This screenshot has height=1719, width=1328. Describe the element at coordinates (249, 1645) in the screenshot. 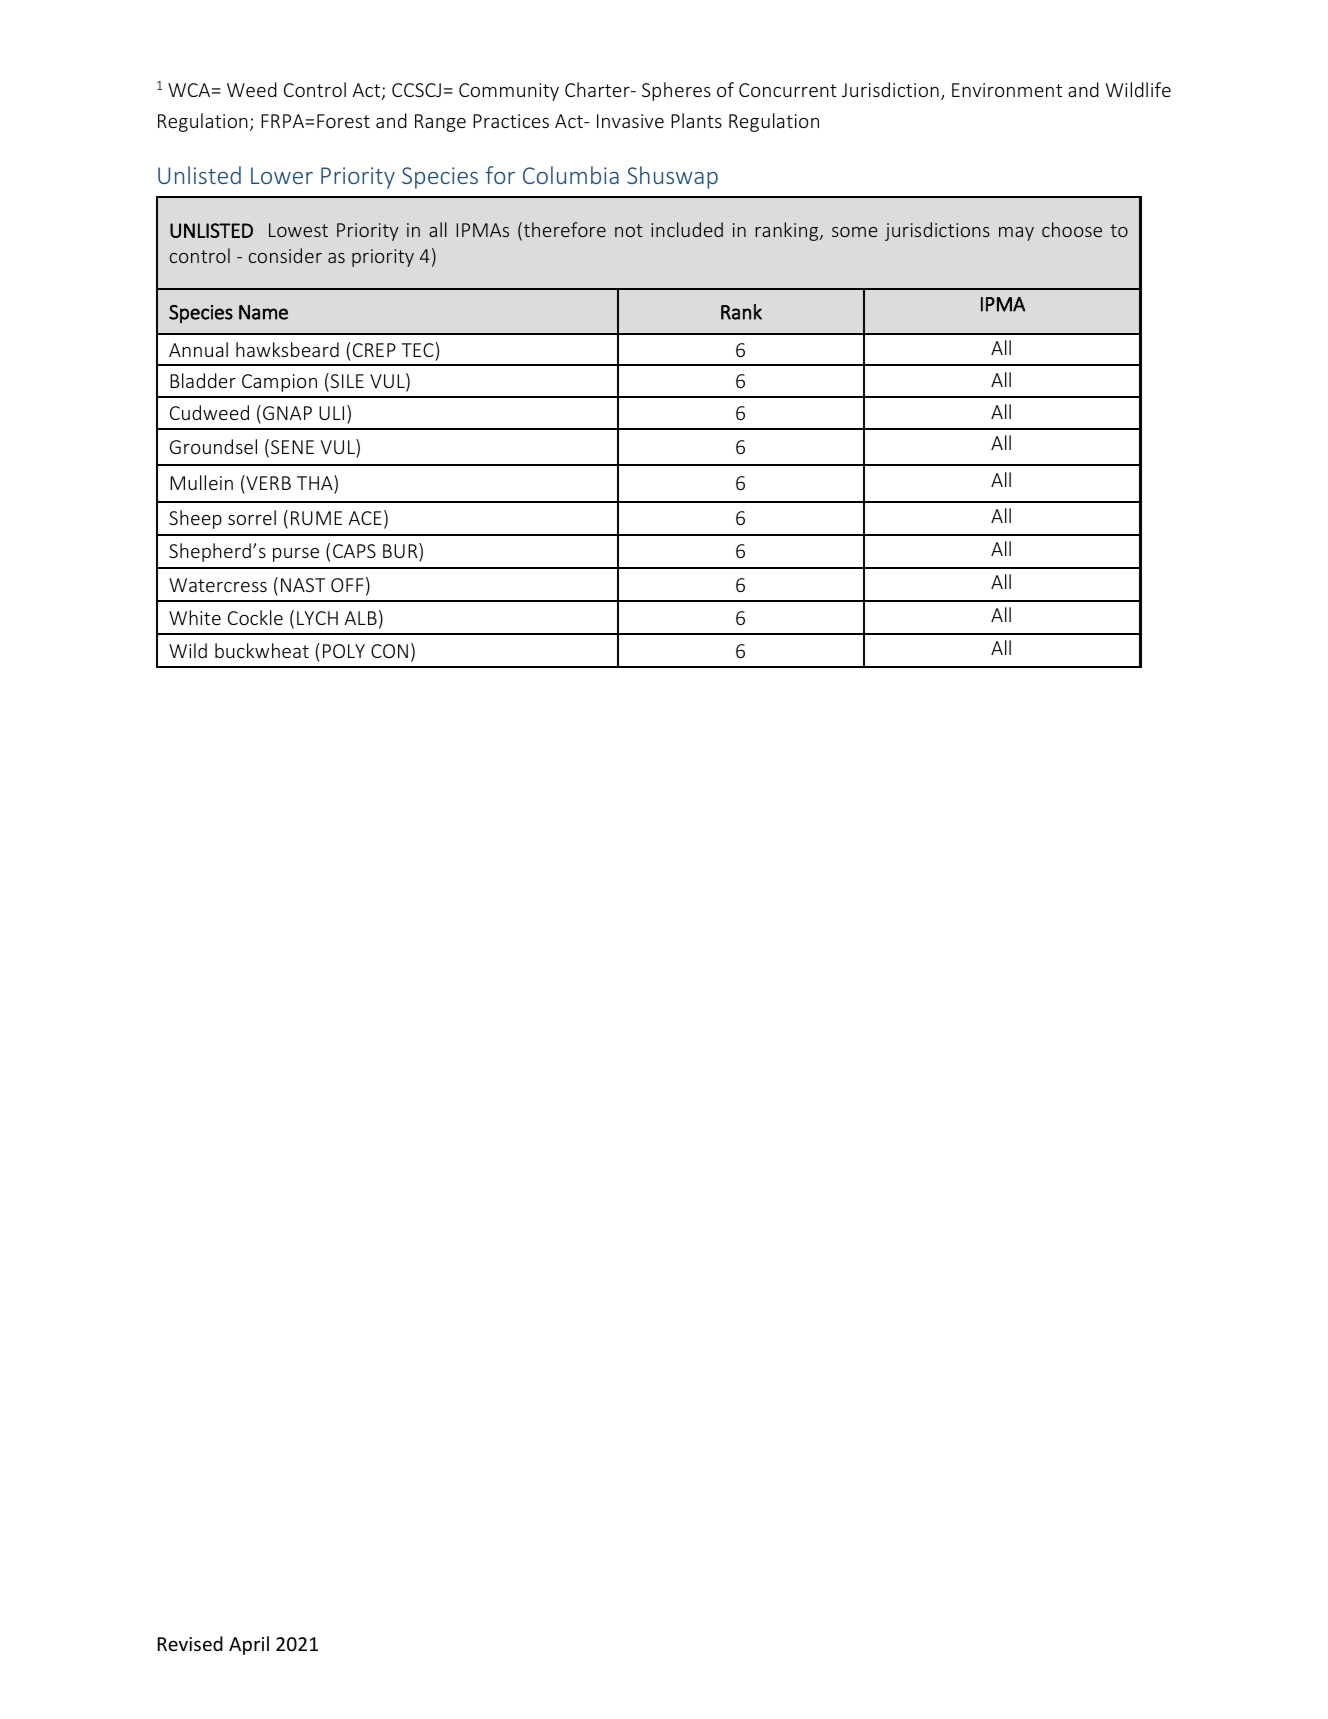

I see `April` at that location.
